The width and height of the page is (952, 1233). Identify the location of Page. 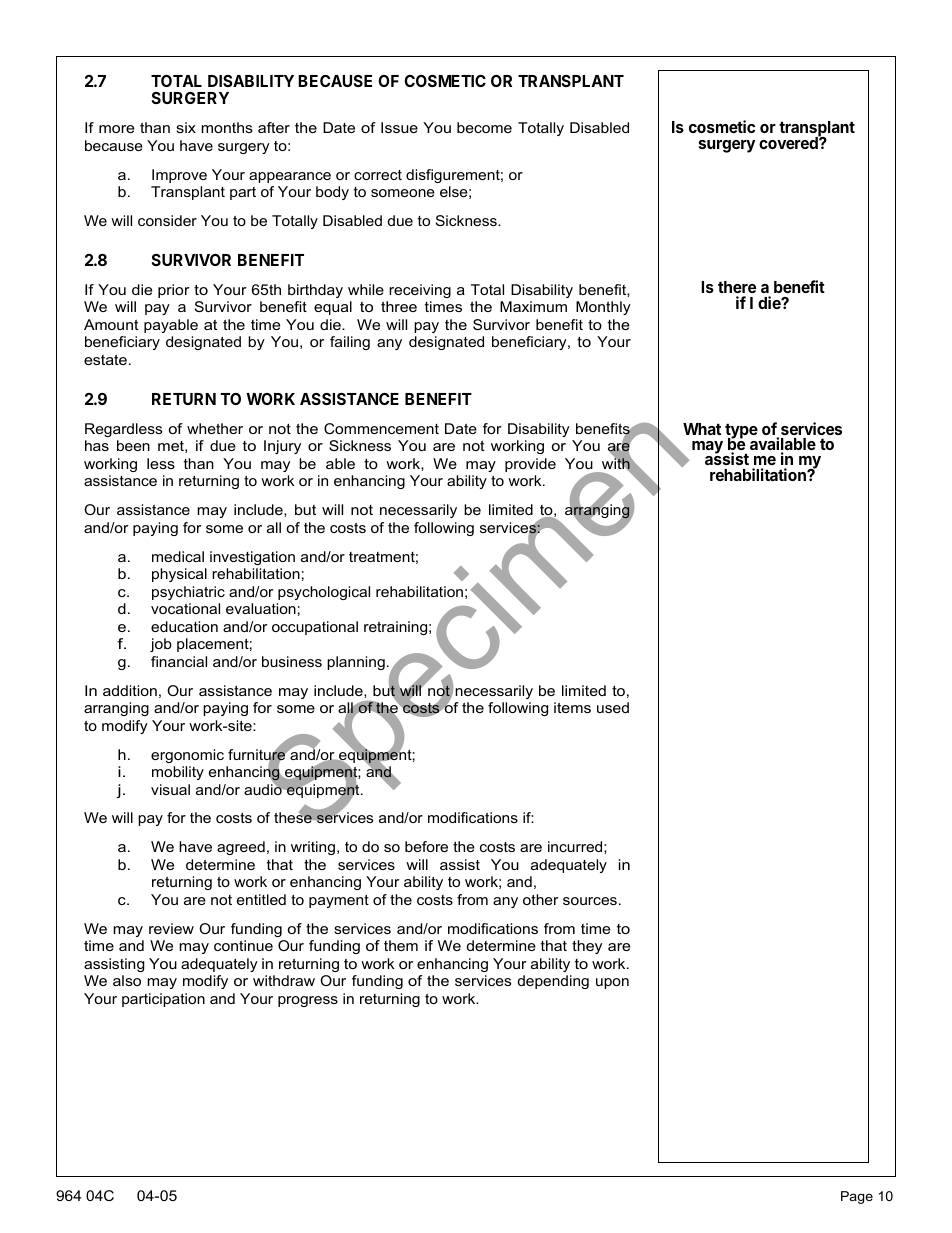
(857, 1197).
